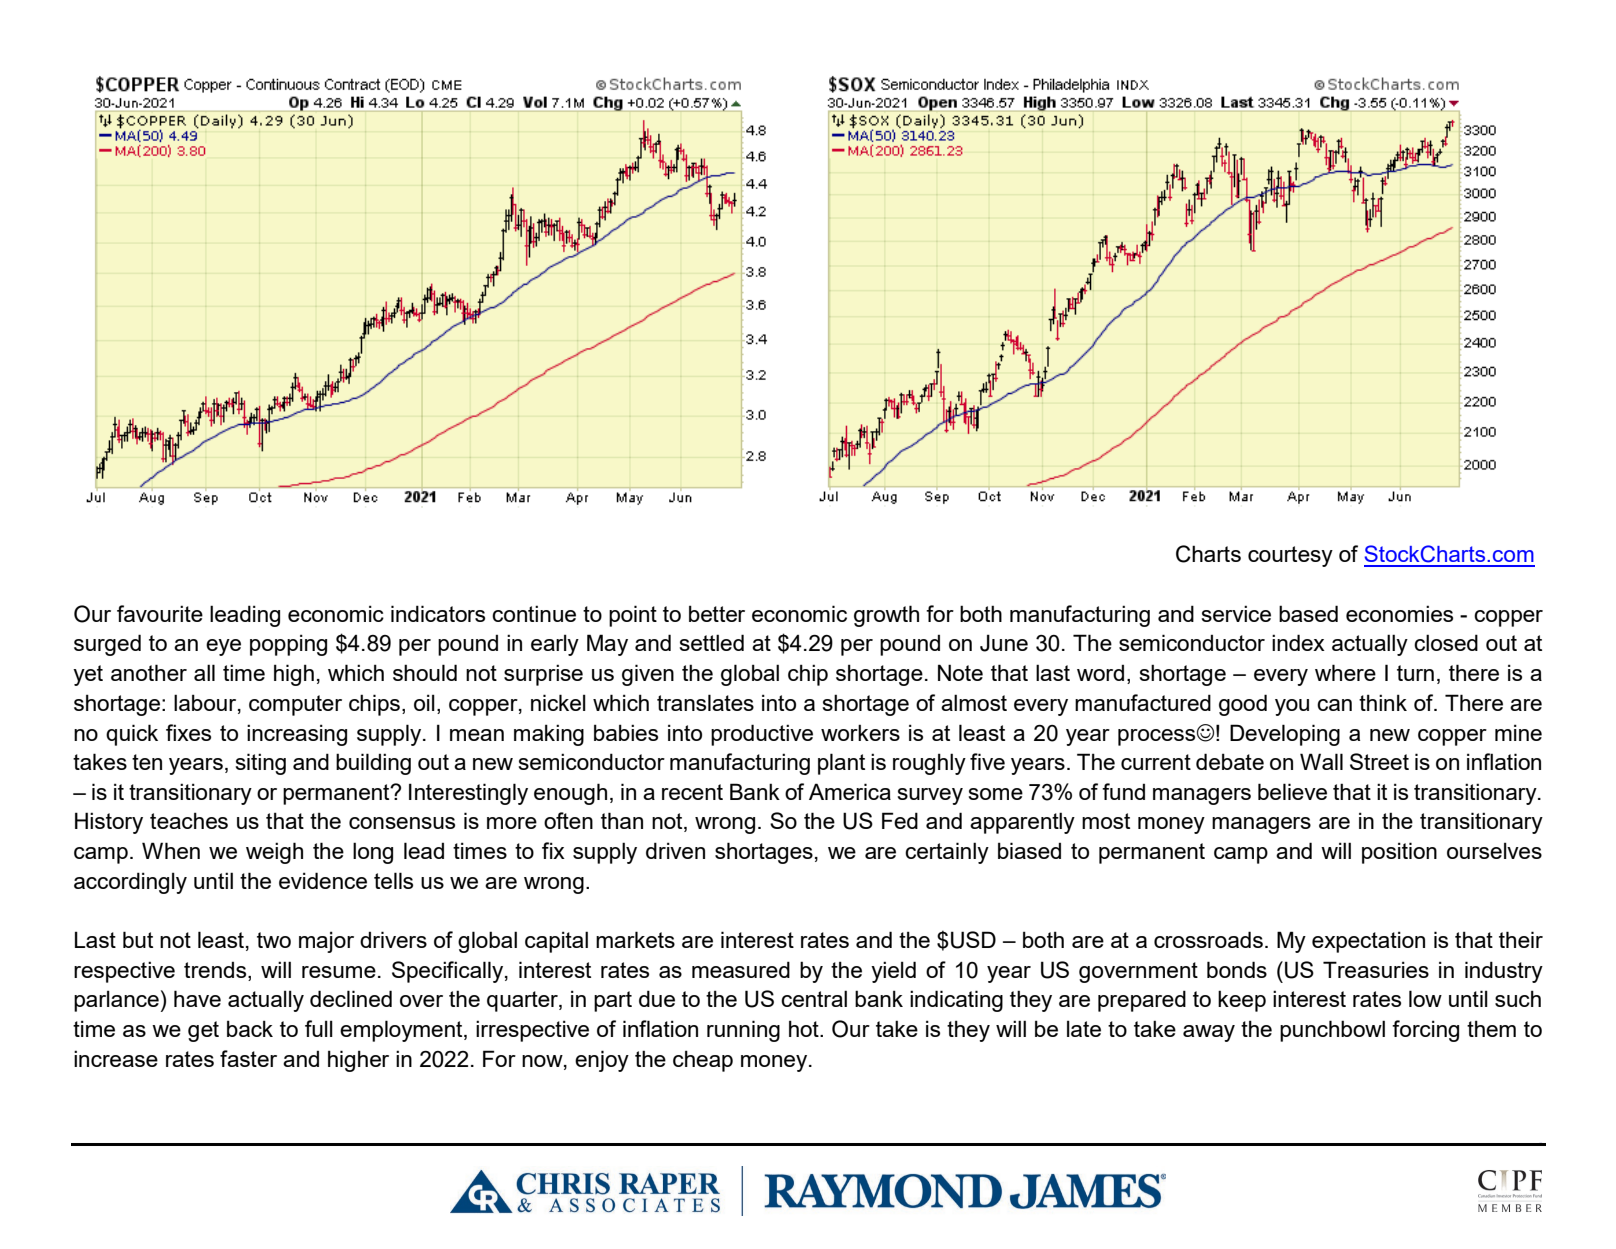 This image has width=1616, height=1249. What do you see at coordinates (160, 613) in the image?
I see `favourite` at bounding box center [160, 613].
